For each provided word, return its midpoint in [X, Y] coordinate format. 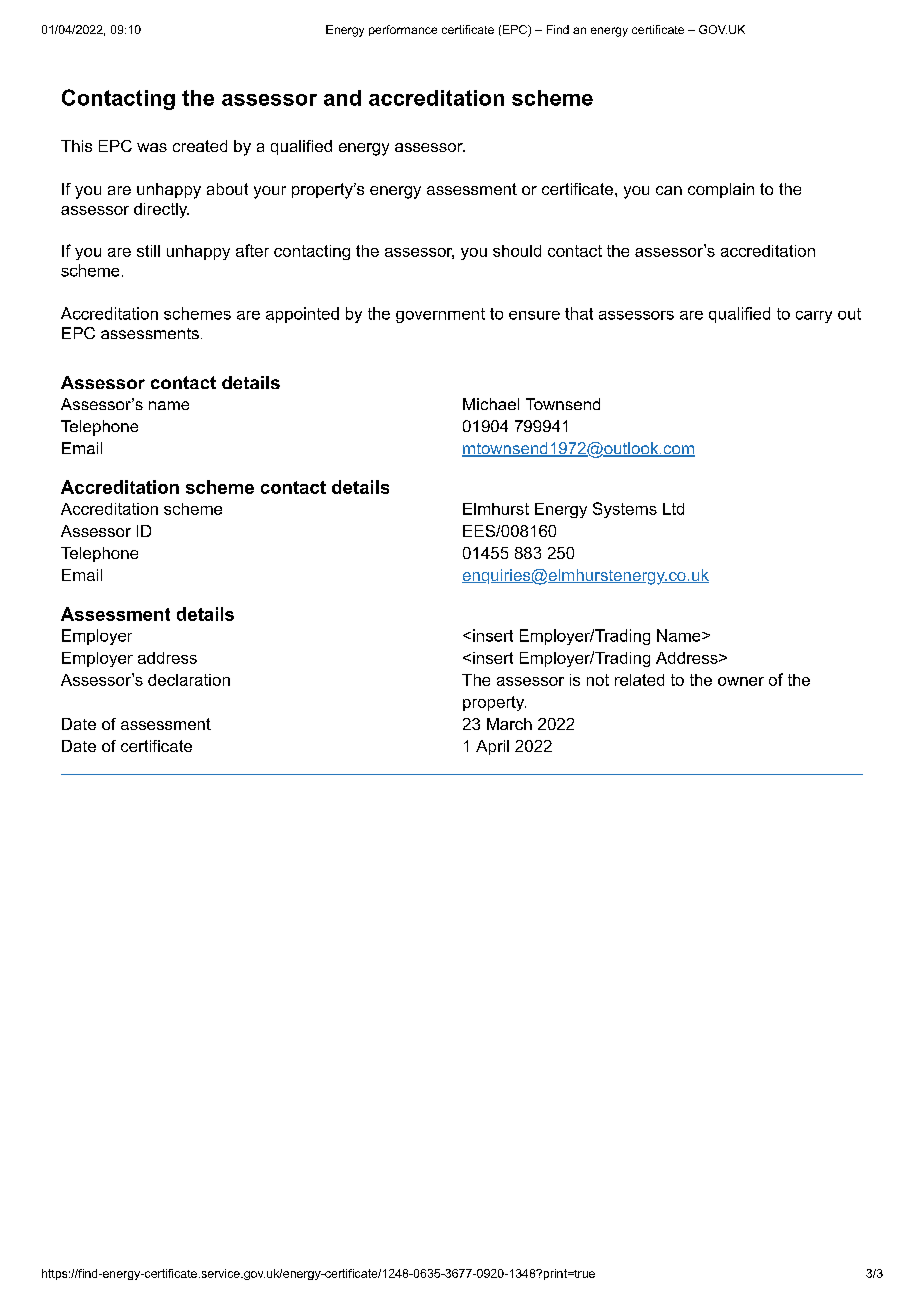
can [669, 190]
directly [161, 210]
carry [814, 317]
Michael [491, 404]
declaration [189, 680]
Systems [625, 510]
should [517, 251]
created [200, 146]
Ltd [673, 509]
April [492, 747]
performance [403, 30]
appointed [302, 315]
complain [721, 190]
